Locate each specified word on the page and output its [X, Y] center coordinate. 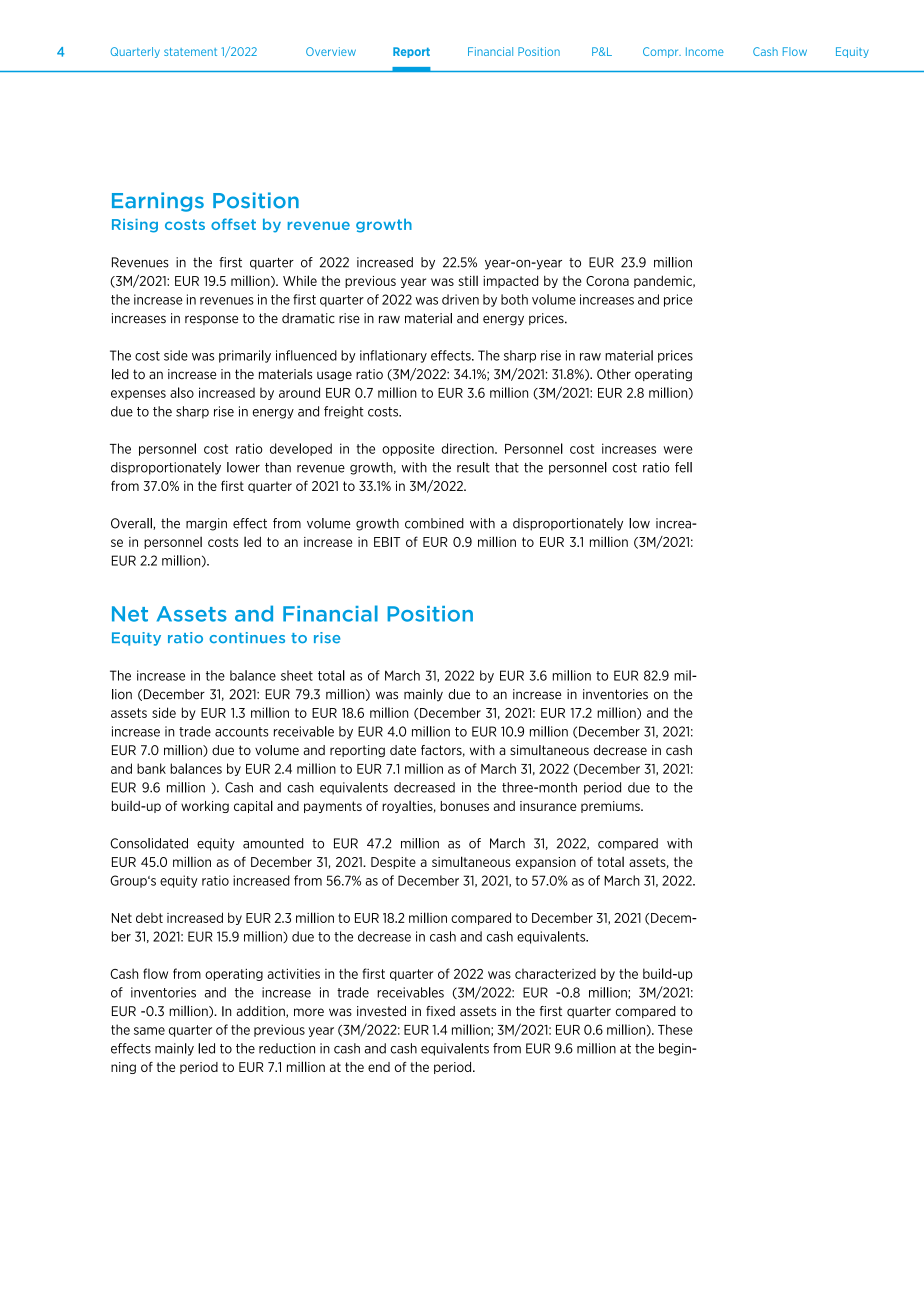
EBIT [387, 542]
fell [683, 467]
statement [190, 52]
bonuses [465, 806]
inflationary [393, 356]
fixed [440, 1011]
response [211, 320]
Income [705, 51]
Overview [331, 51]
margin [206, 524]
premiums [611, 807]
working [205, 807]
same [149, 1031]
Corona [607, 281]
